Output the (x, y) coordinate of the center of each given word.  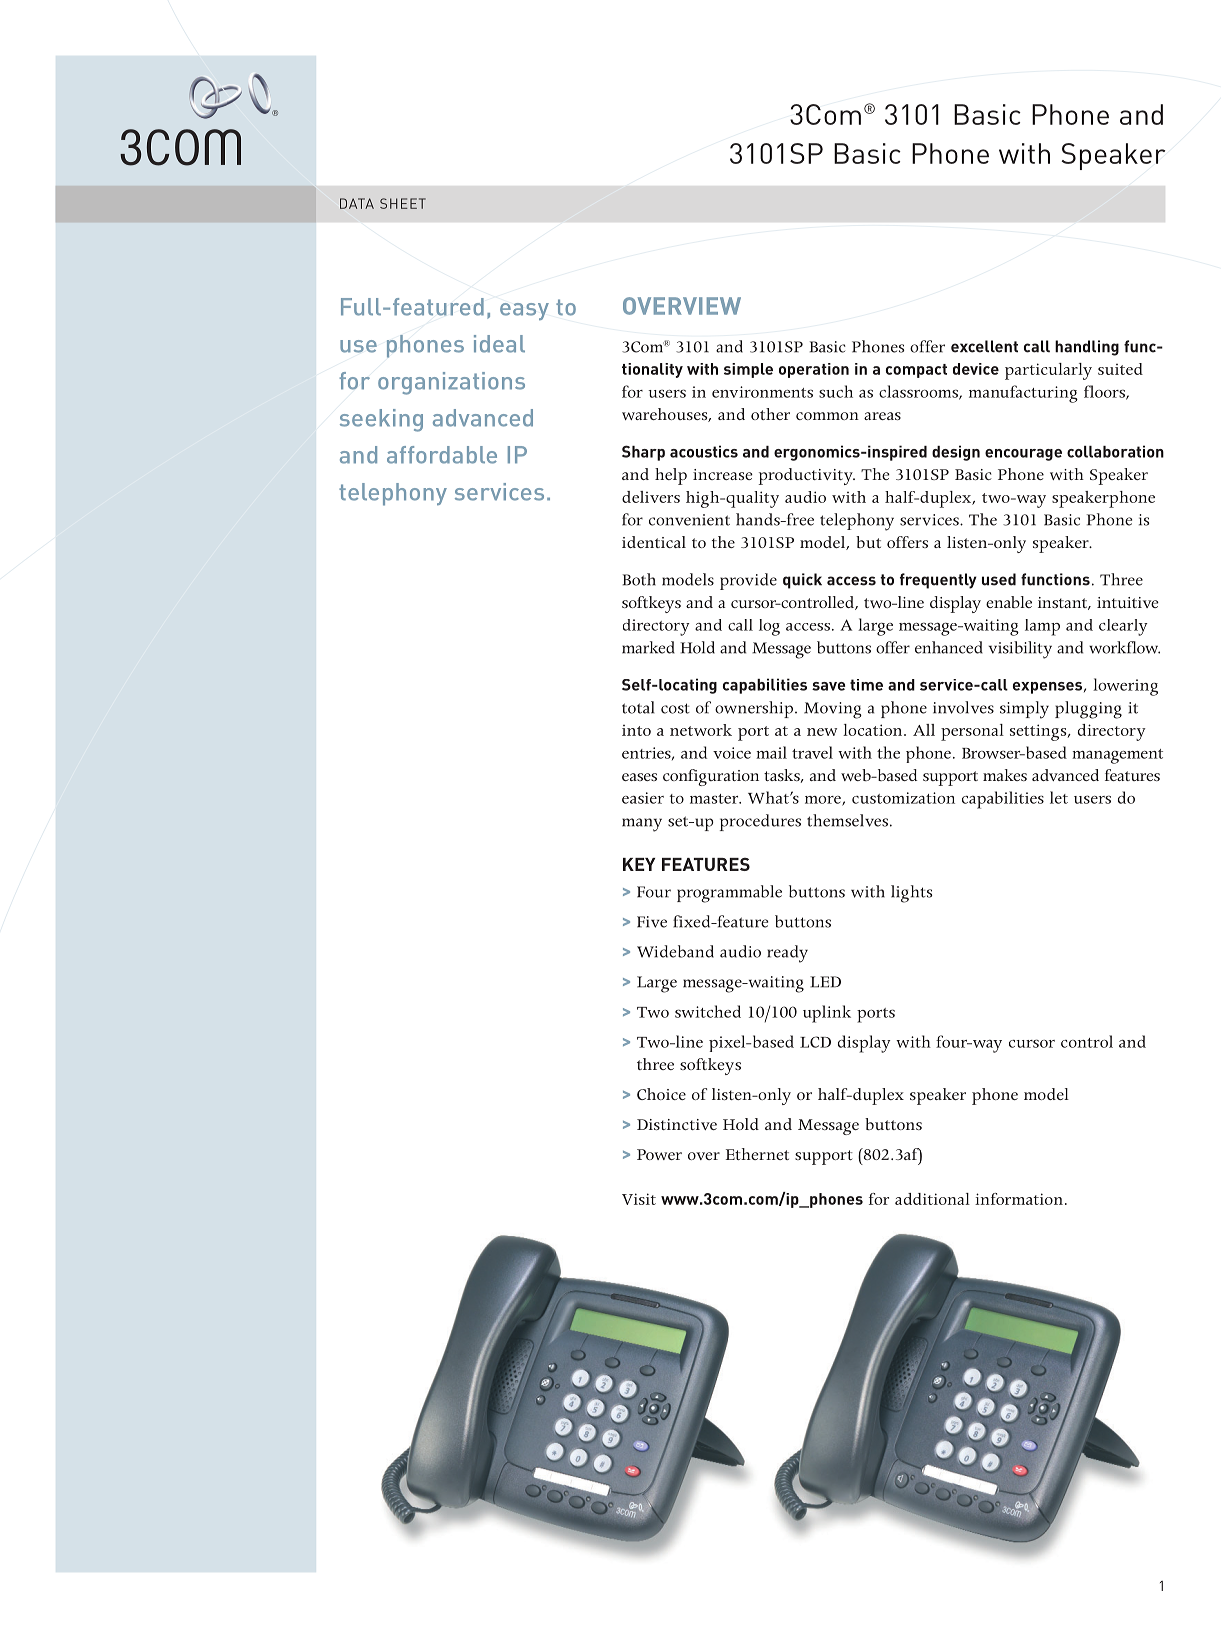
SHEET (403, 203)
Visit (639, 1199)
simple (748, 370)
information (1019, 1199)
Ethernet (757, 1154)
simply (1024, 710)
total (638, 707)
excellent (984, 346)
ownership (755, 709)
